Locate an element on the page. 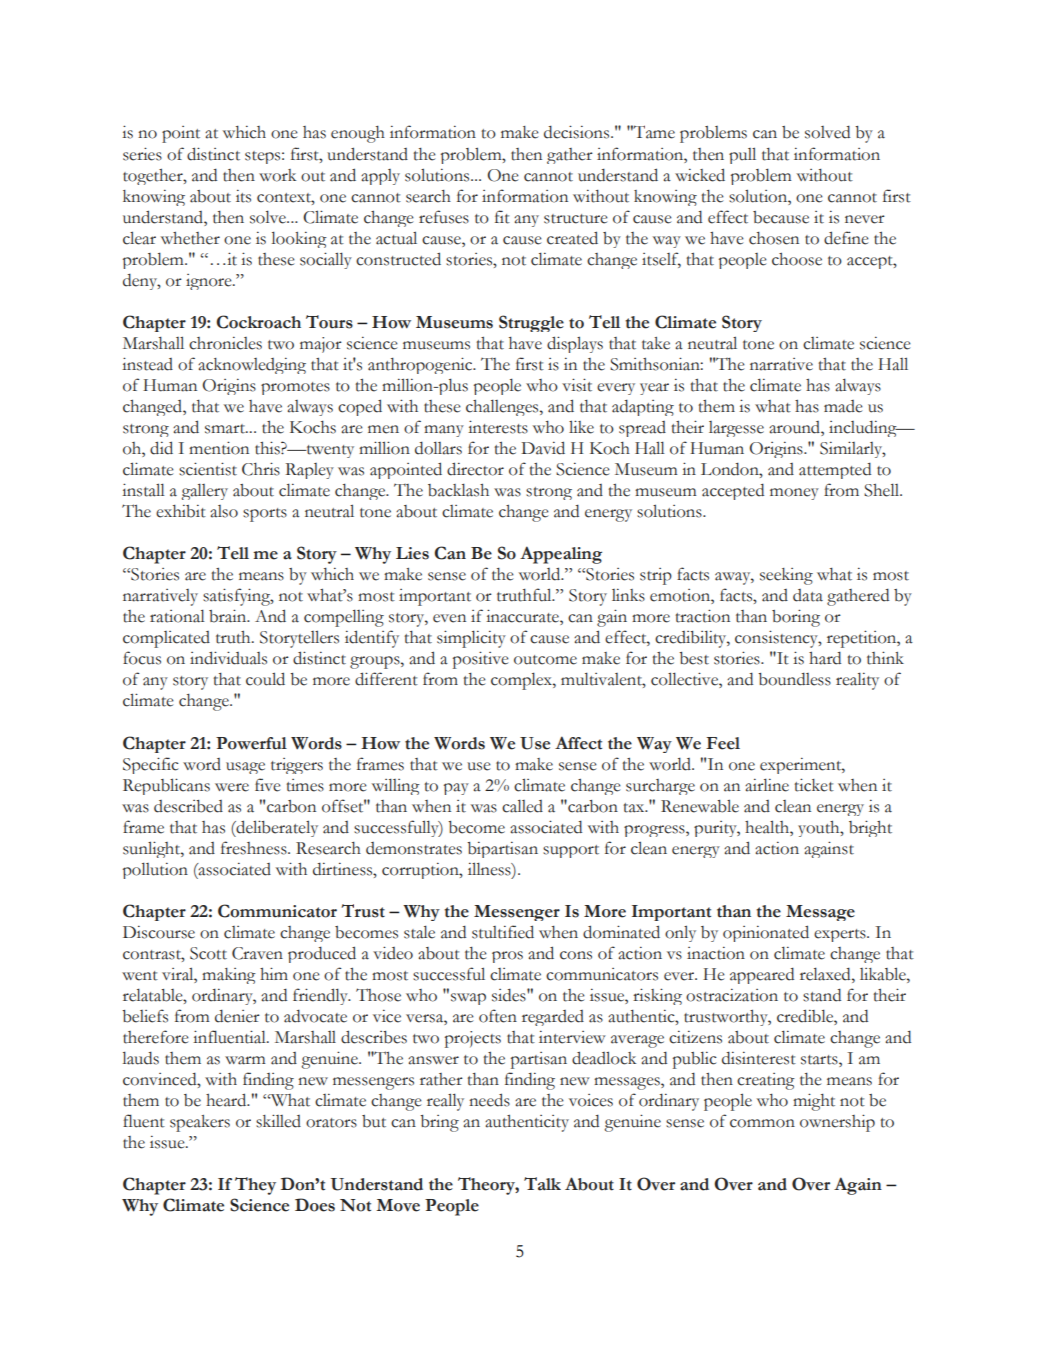 This image has width=1040, height=1346. Talk is located at coordinates (542, 1184).
